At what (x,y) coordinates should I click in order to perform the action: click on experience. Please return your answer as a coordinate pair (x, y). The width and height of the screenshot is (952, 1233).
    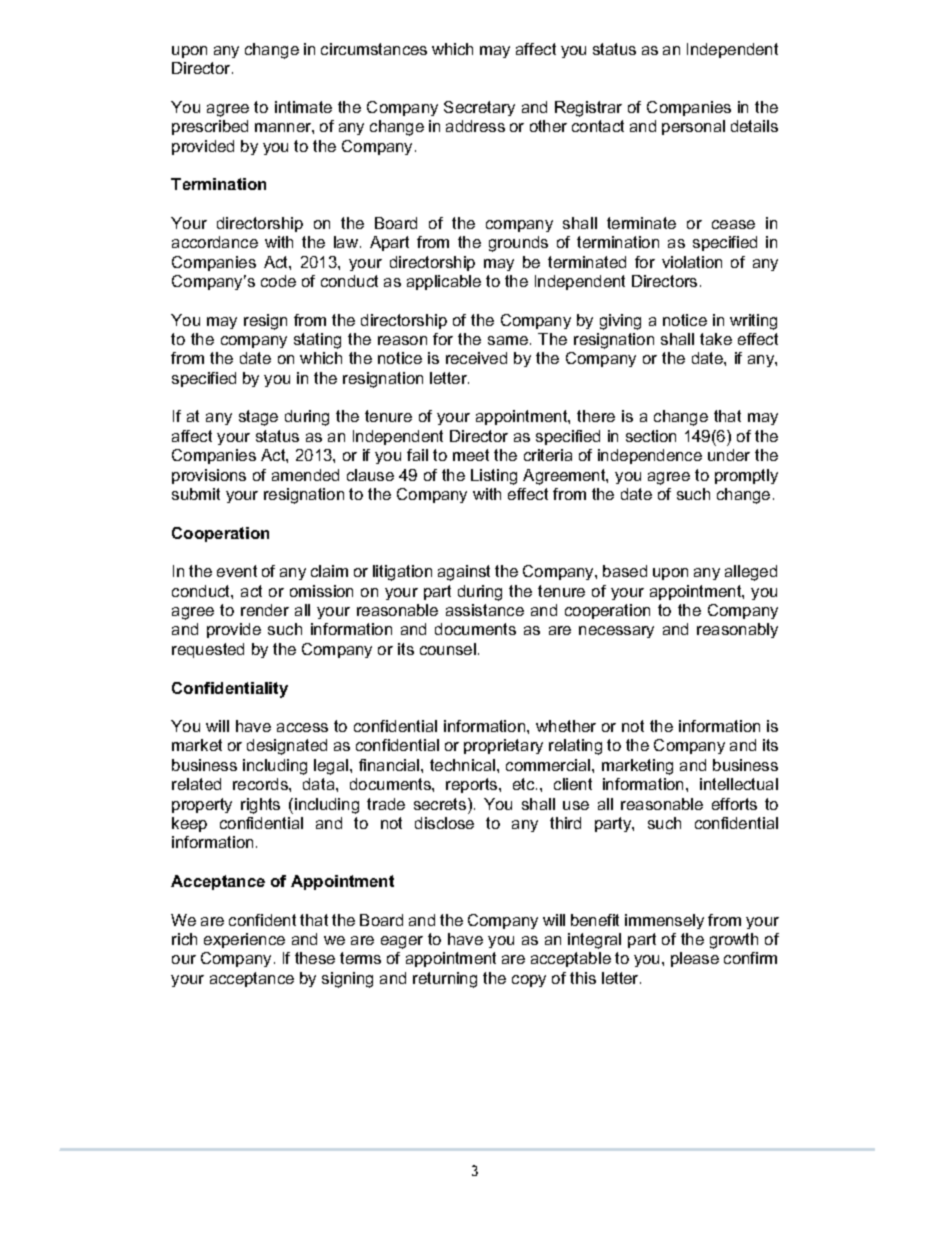
    Looking at the image, I should click on (244, 940).
